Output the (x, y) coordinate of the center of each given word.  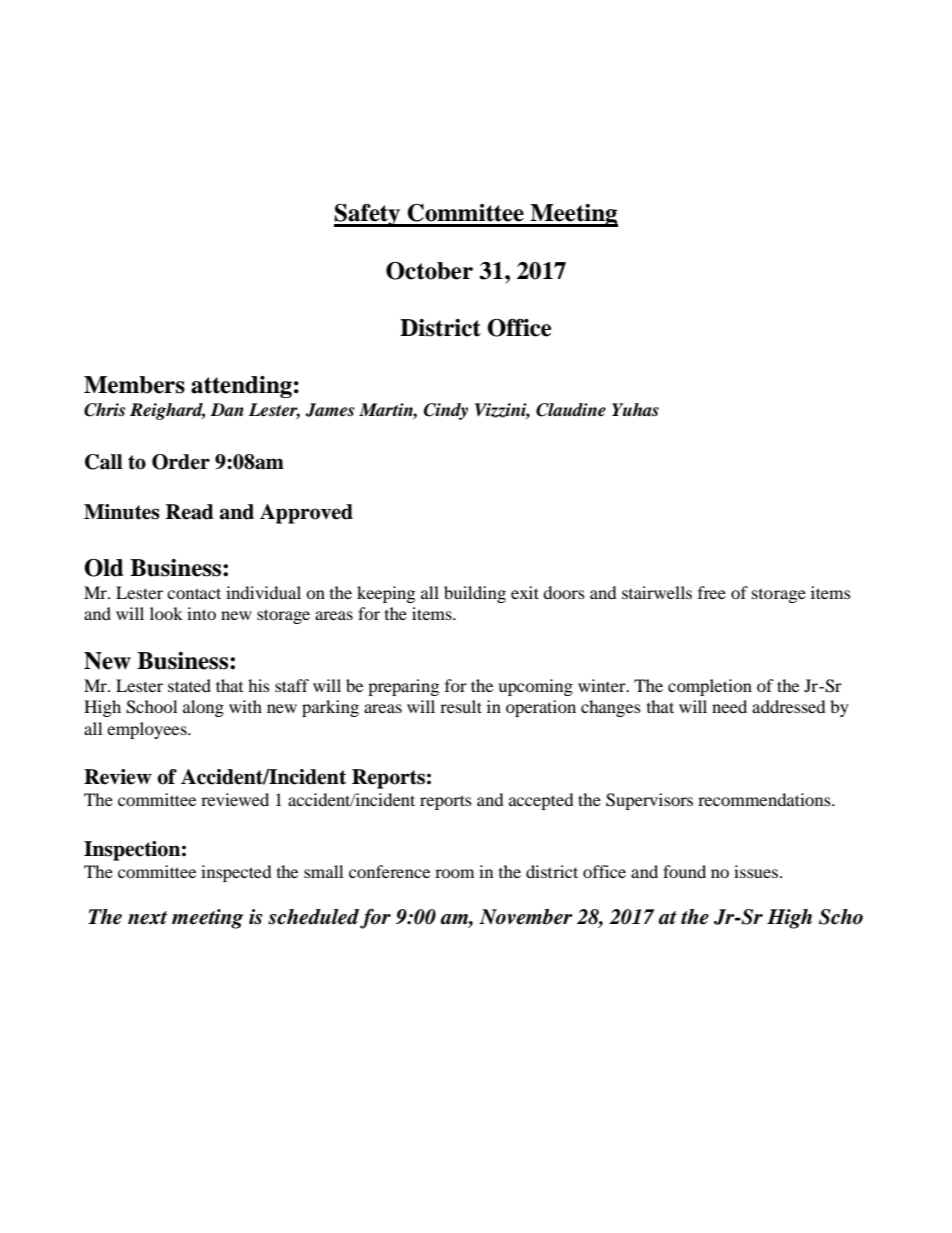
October (429, 270)
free (712, 592)
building (475, 594)
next (147, 918)
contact (194, 593)
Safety (368, 215)
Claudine (571, 410)
